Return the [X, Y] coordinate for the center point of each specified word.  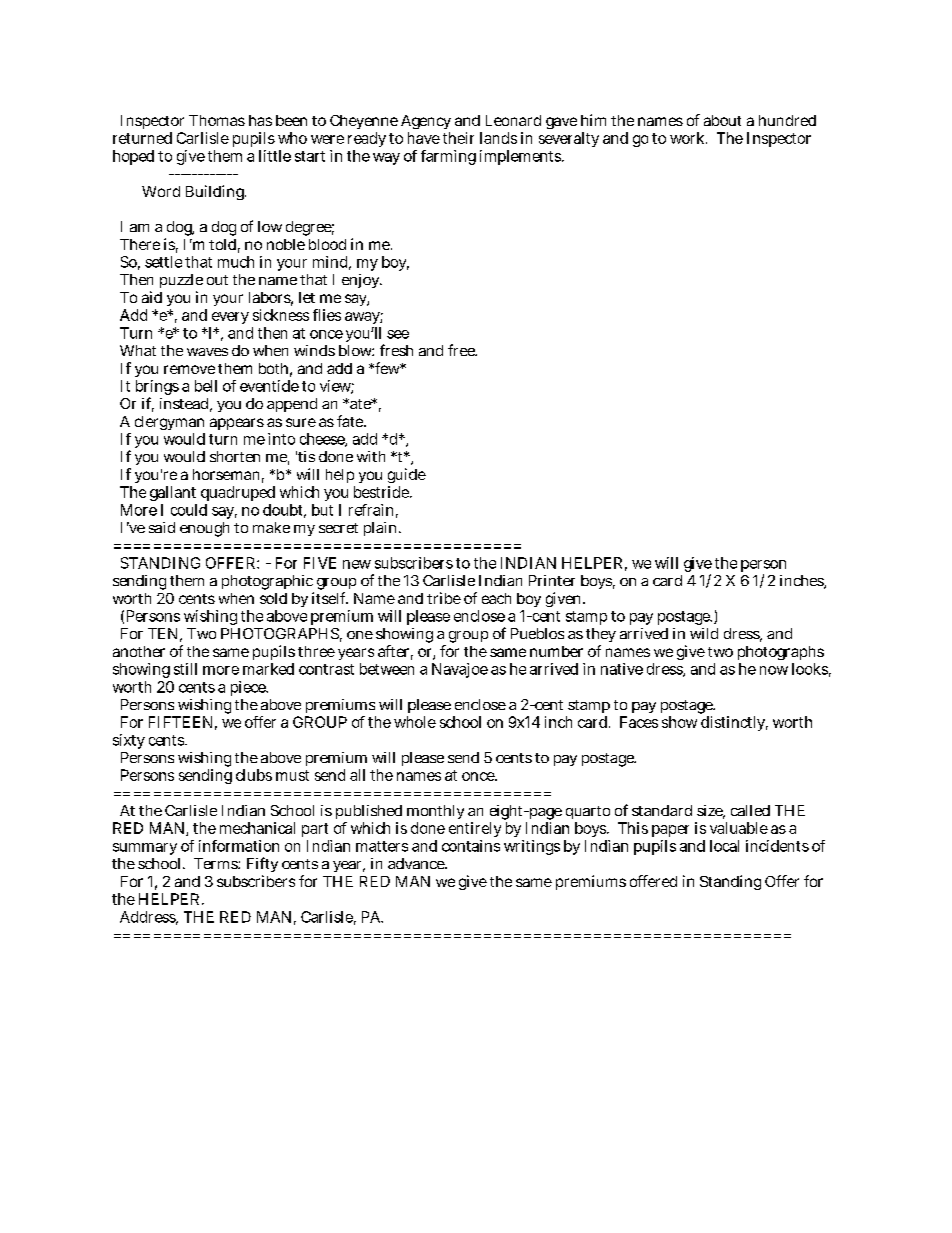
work [688, 138]
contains [471, 846]
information [239, 846]
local [724, 846]
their [458, 138]
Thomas [217, 120]
